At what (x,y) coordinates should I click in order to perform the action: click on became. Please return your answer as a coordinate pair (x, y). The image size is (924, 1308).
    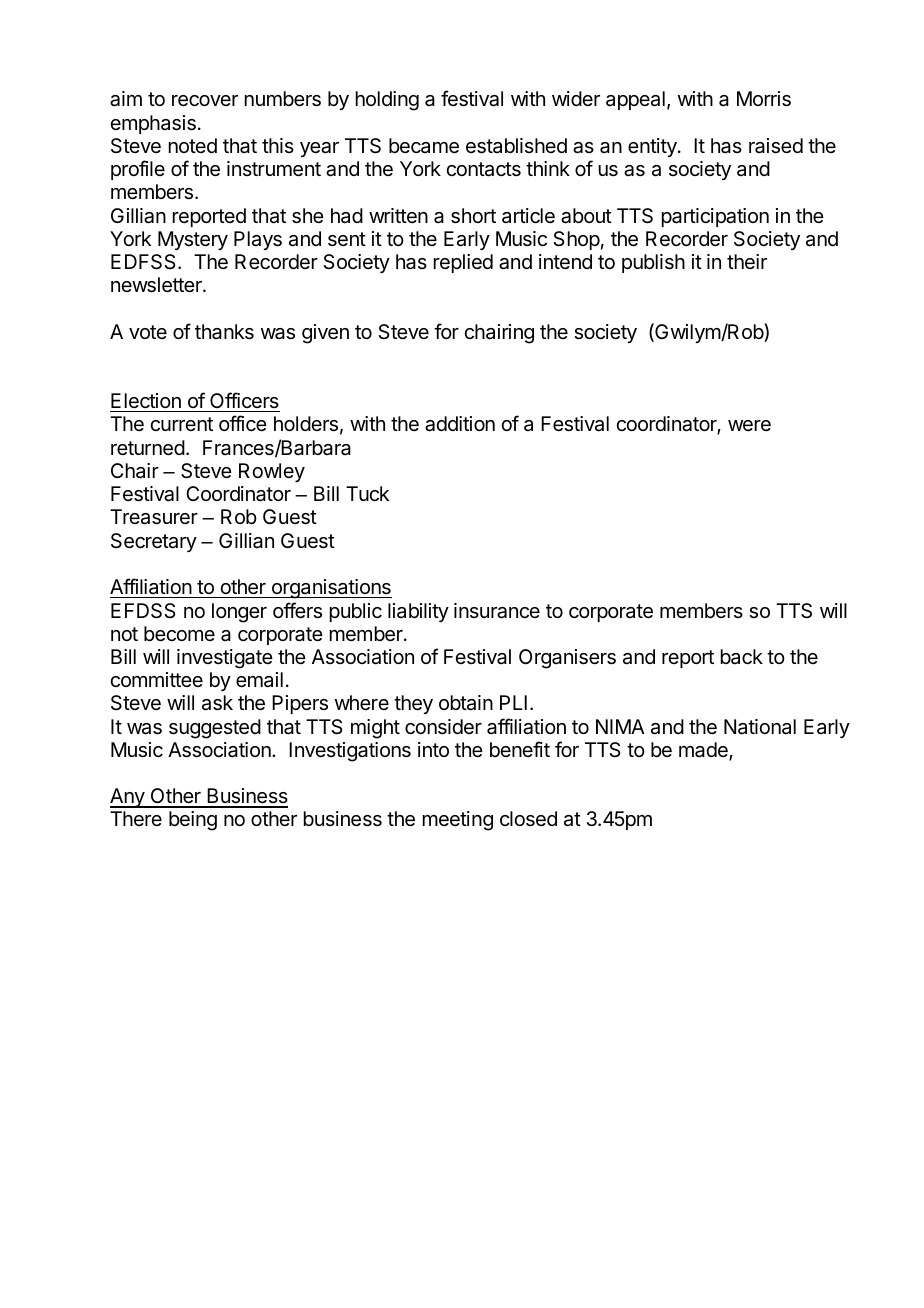
    Looking at the image, I should click on (424, 146).
